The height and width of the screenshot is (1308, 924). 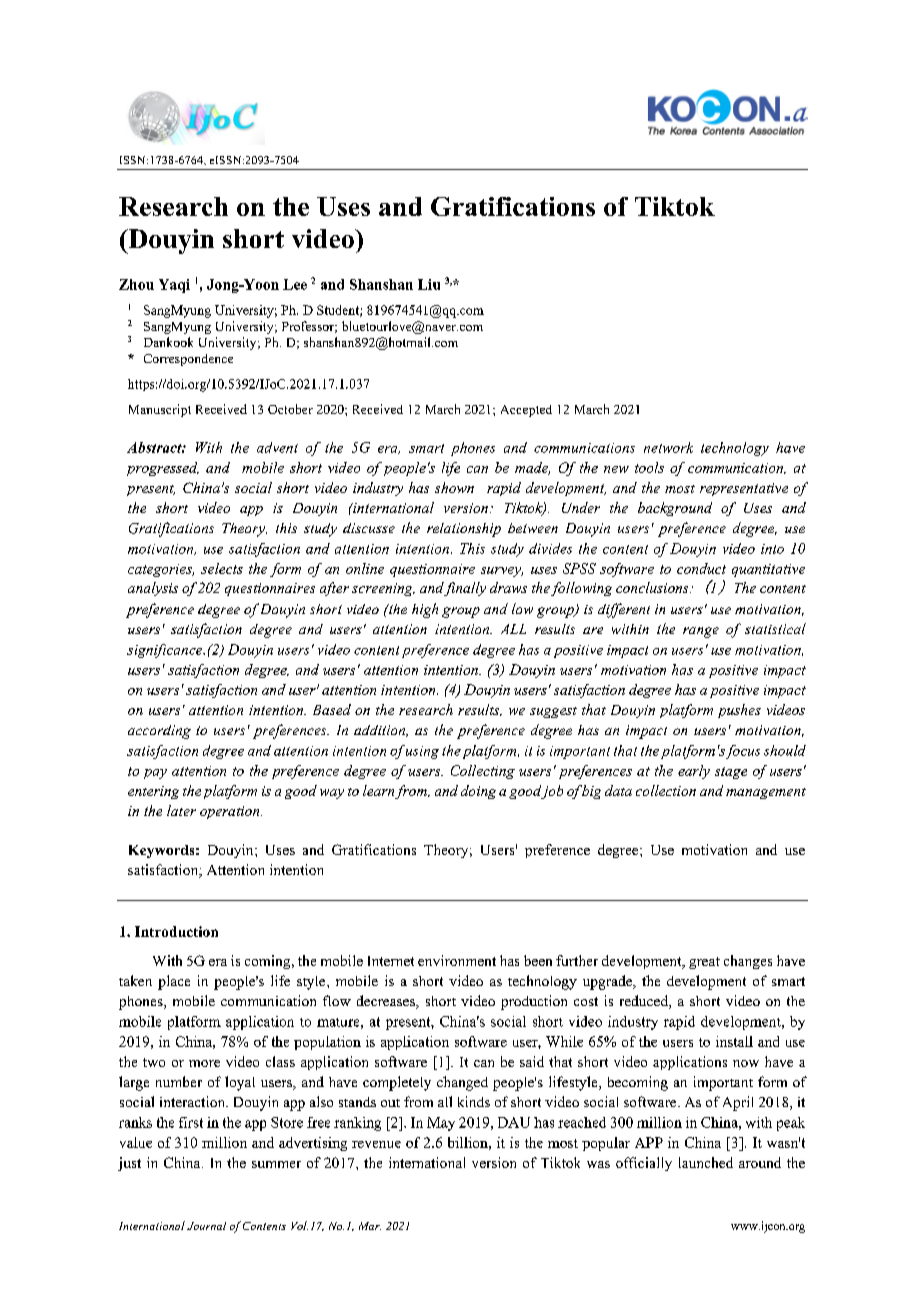 I want to click on early, so click(x=694, y=772).
